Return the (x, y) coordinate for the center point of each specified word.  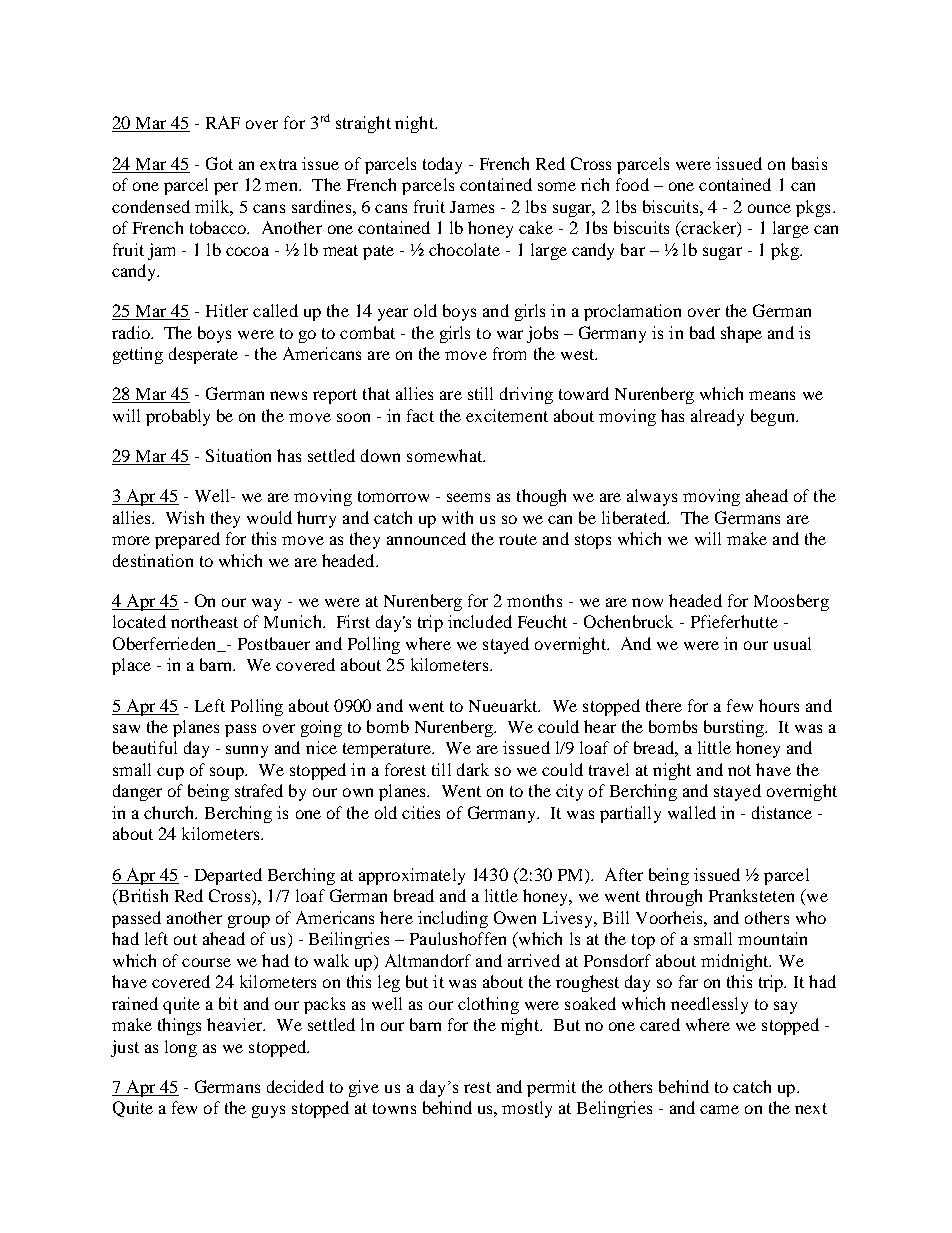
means (772, 395)
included (480, 621)
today (442, 165)
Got (219, 163)
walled (692, 812)
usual (792, 643)
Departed (228, 876)
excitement (507, 415)
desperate (203, 355)
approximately (412, 876)
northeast (204, 621)
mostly (527, 1109)
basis (809, 163)
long (181, 1048)
